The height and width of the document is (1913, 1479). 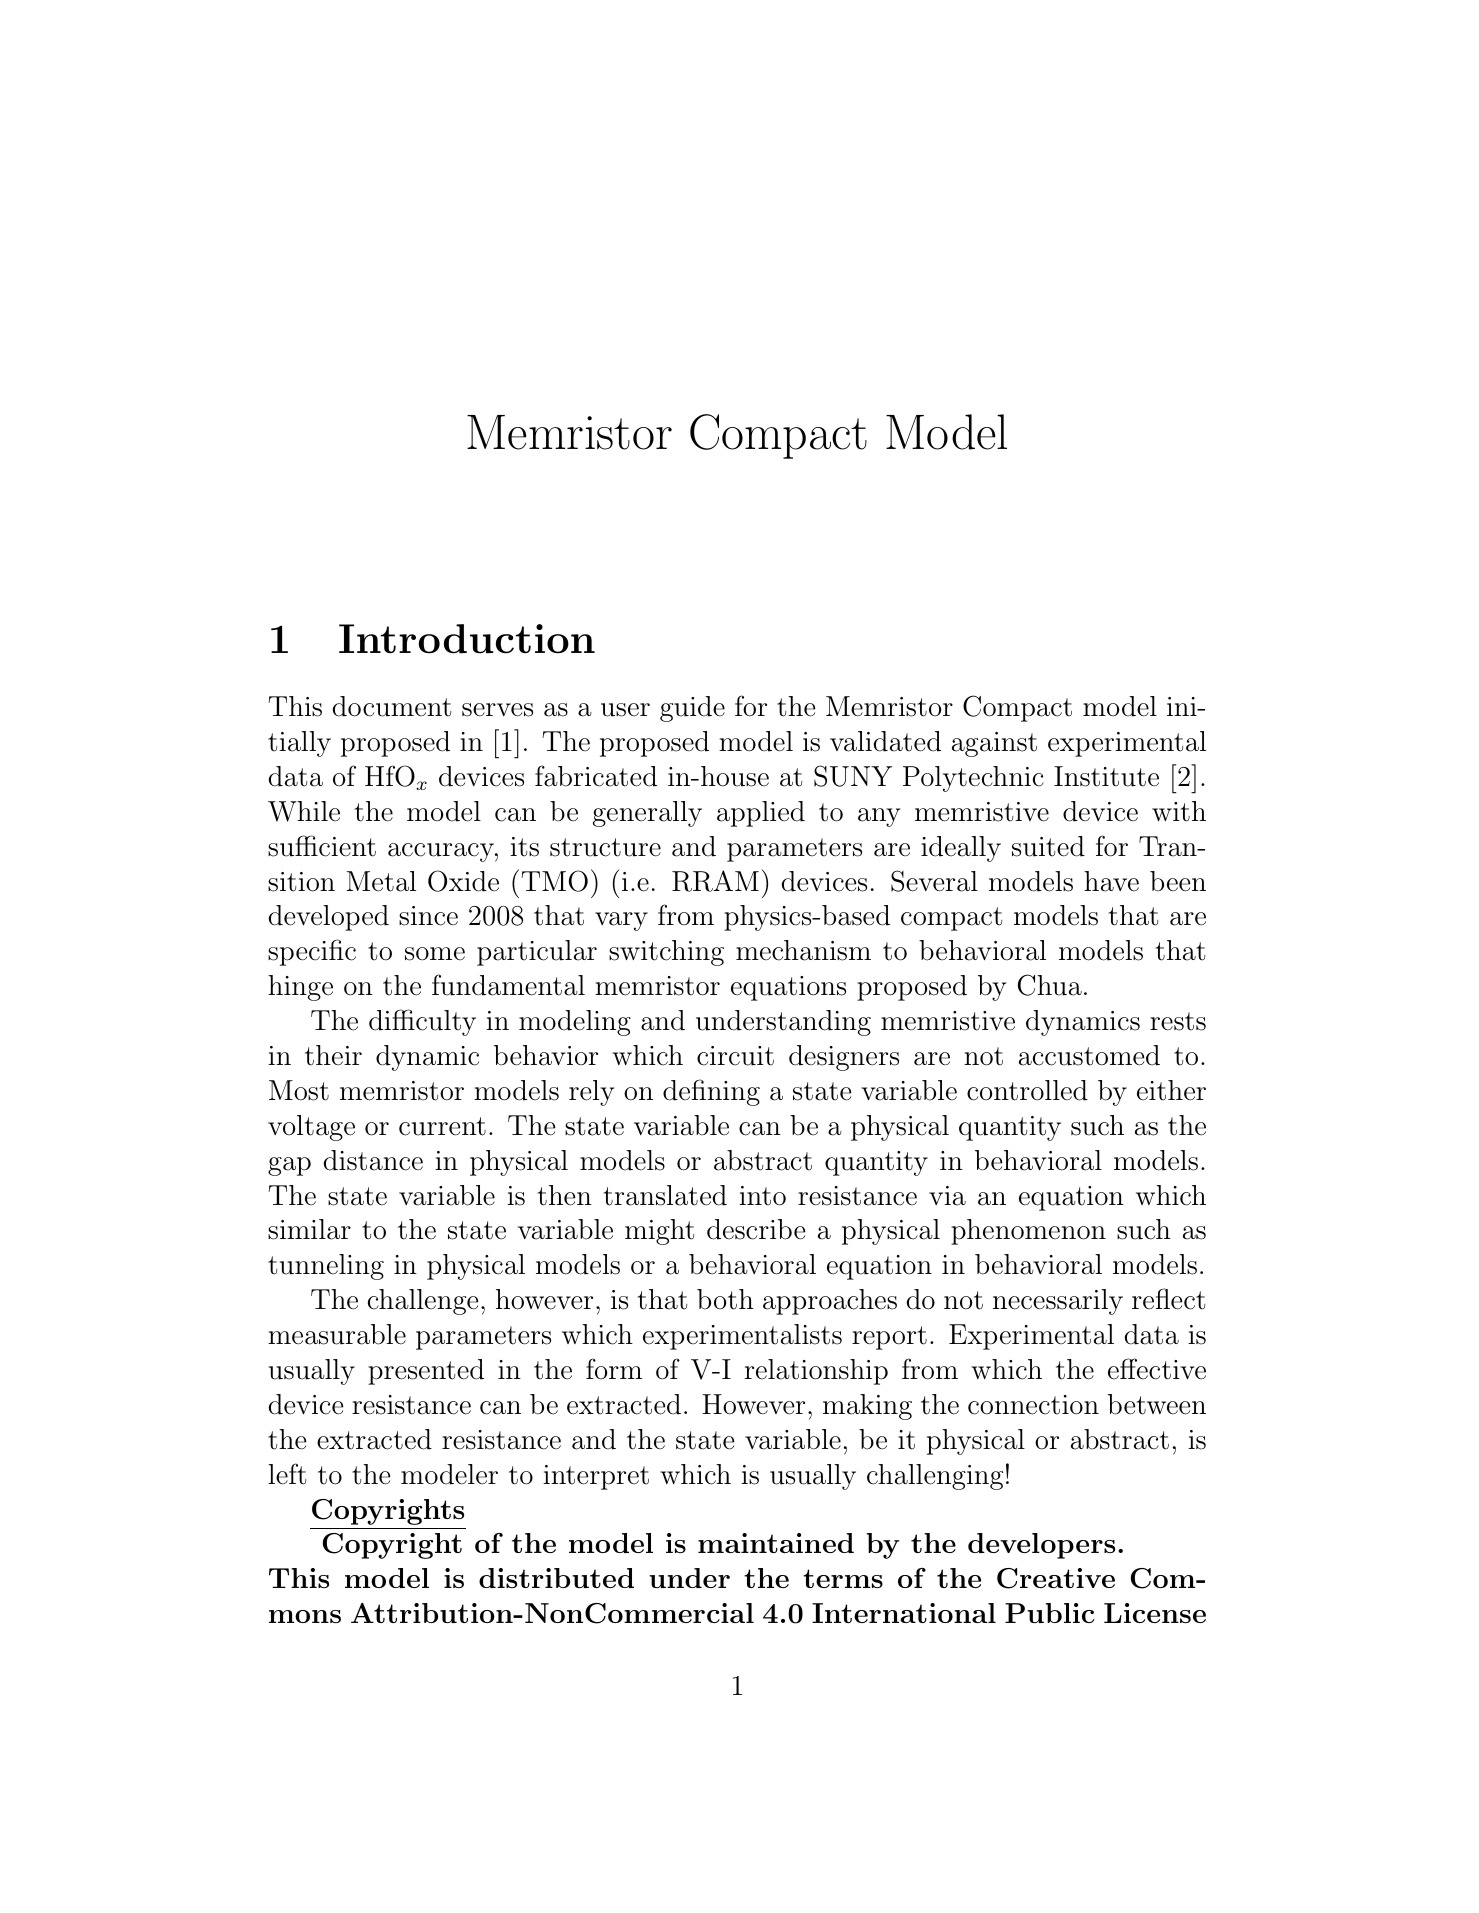 I want to click on some, so click(x=435, y=954).
